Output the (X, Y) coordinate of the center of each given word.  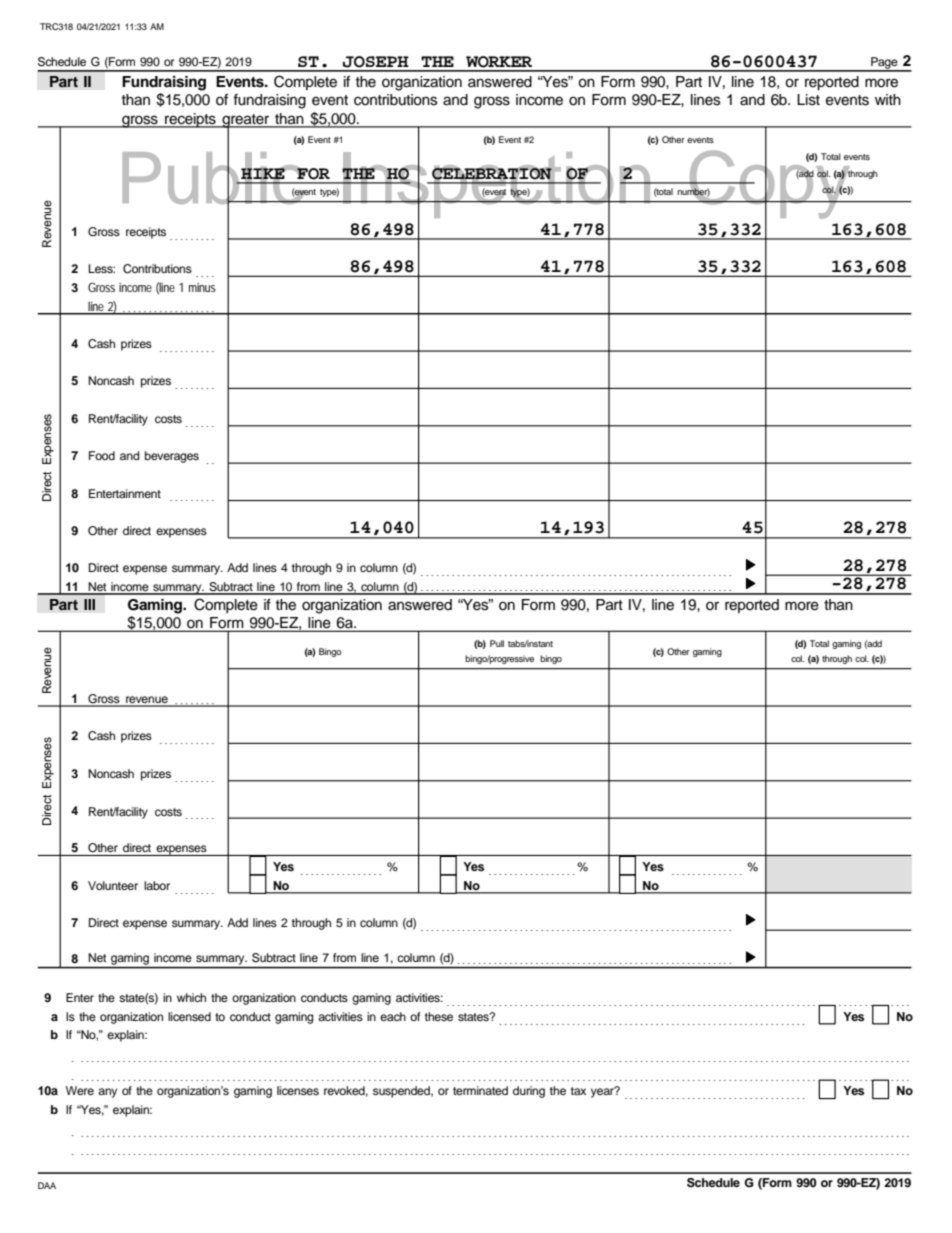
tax (578, 1091)
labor (157, 885)
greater (246, 122)
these (439, 1016)
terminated (480, 1090)
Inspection (497, 185)
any (107, 1093)
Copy (770, 184)
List (808, 100)
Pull (497, 643)
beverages (172, 457)
